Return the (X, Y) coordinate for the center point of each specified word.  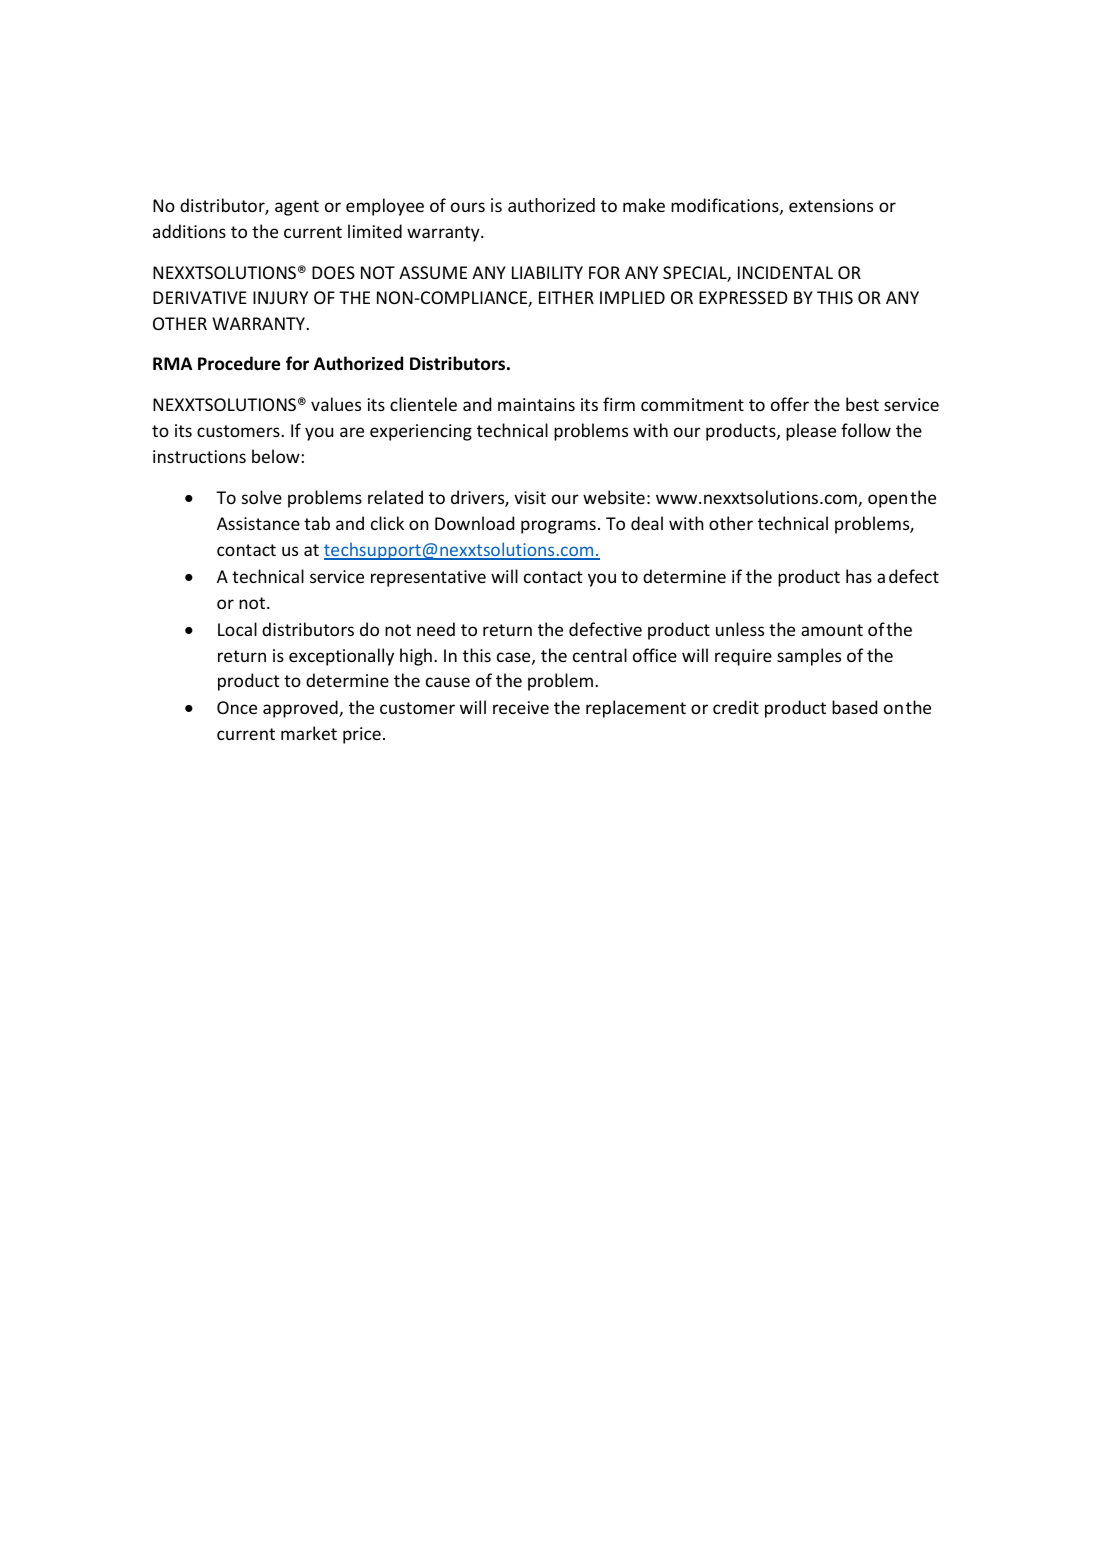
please (811, 432)
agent (297, 208)
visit (530, 497)
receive (521, 707)
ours (468, 207)
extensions (831, 205)
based (854, 707)
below (276, 456)
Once (237, 707)
